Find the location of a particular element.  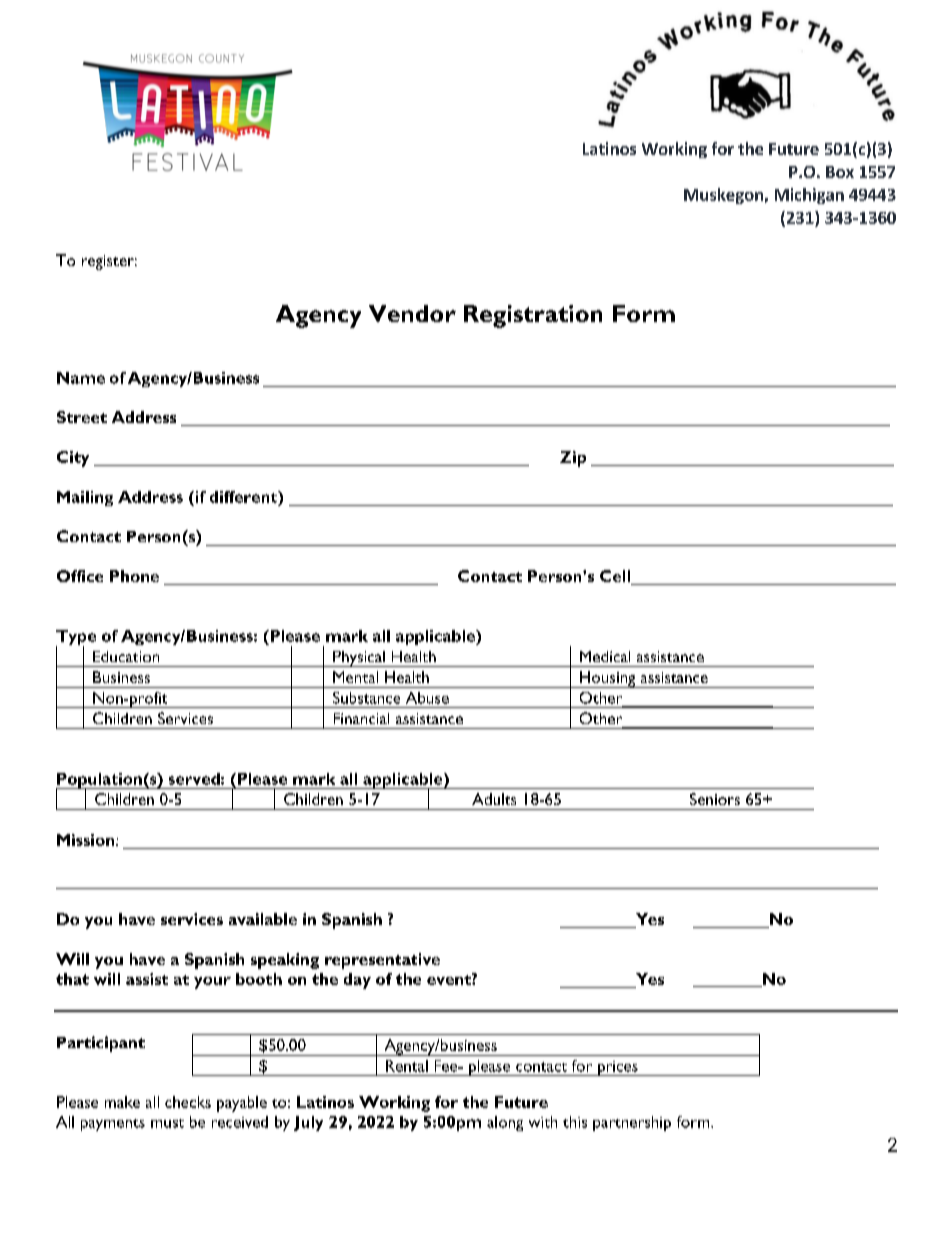

Mission is located at coordinates (87, 840).
